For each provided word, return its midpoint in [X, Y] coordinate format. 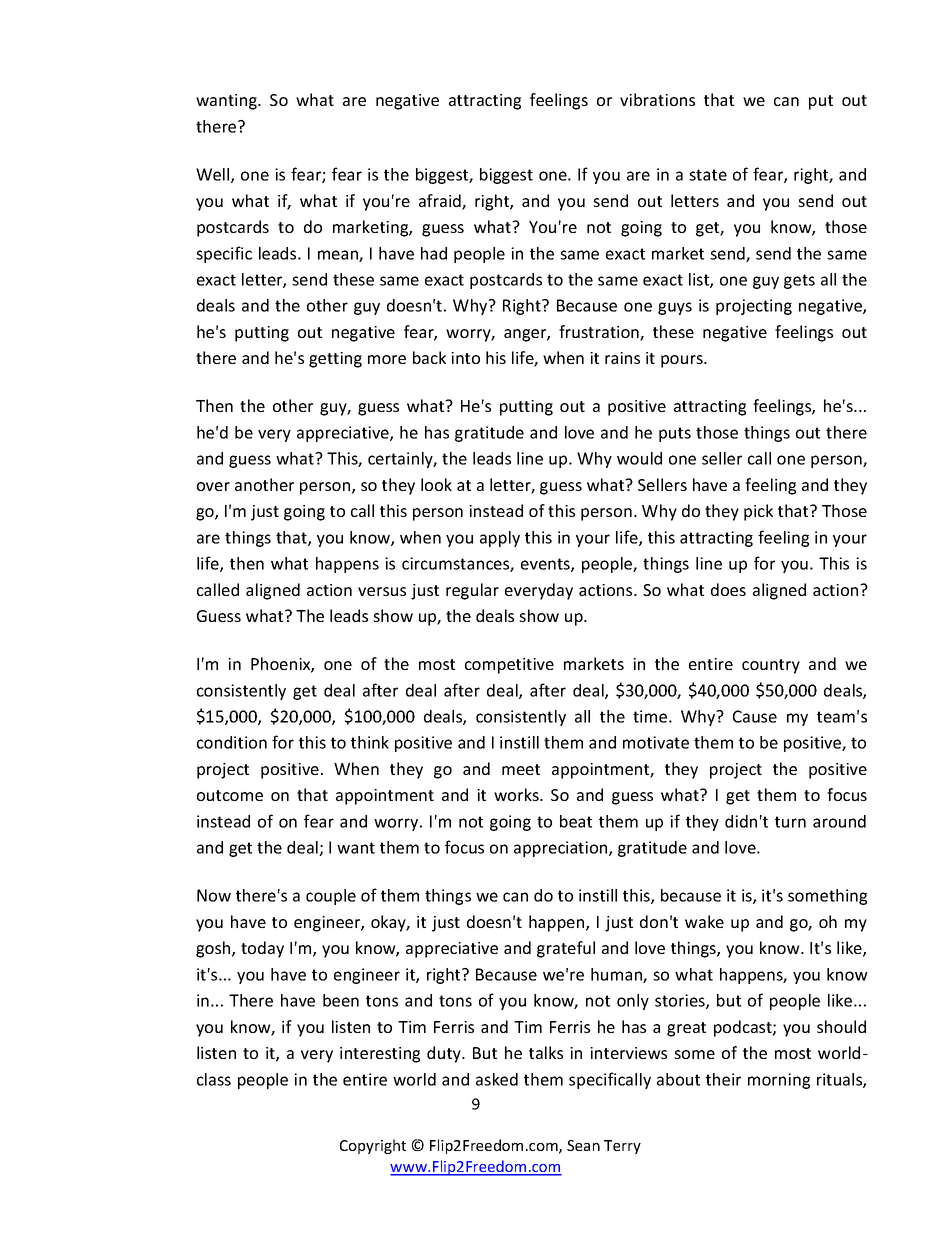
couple [331, 897]
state [708, 175]
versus [382, 591]
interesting [380, 1055]
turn [790, 822]
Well [214, 175]
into [465, 358]
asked [497, 1079]
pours [683, 361]
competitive [509, 666]
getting [335, 360]
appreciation [562, 849]
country [771, 666]
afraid [441, 202]
